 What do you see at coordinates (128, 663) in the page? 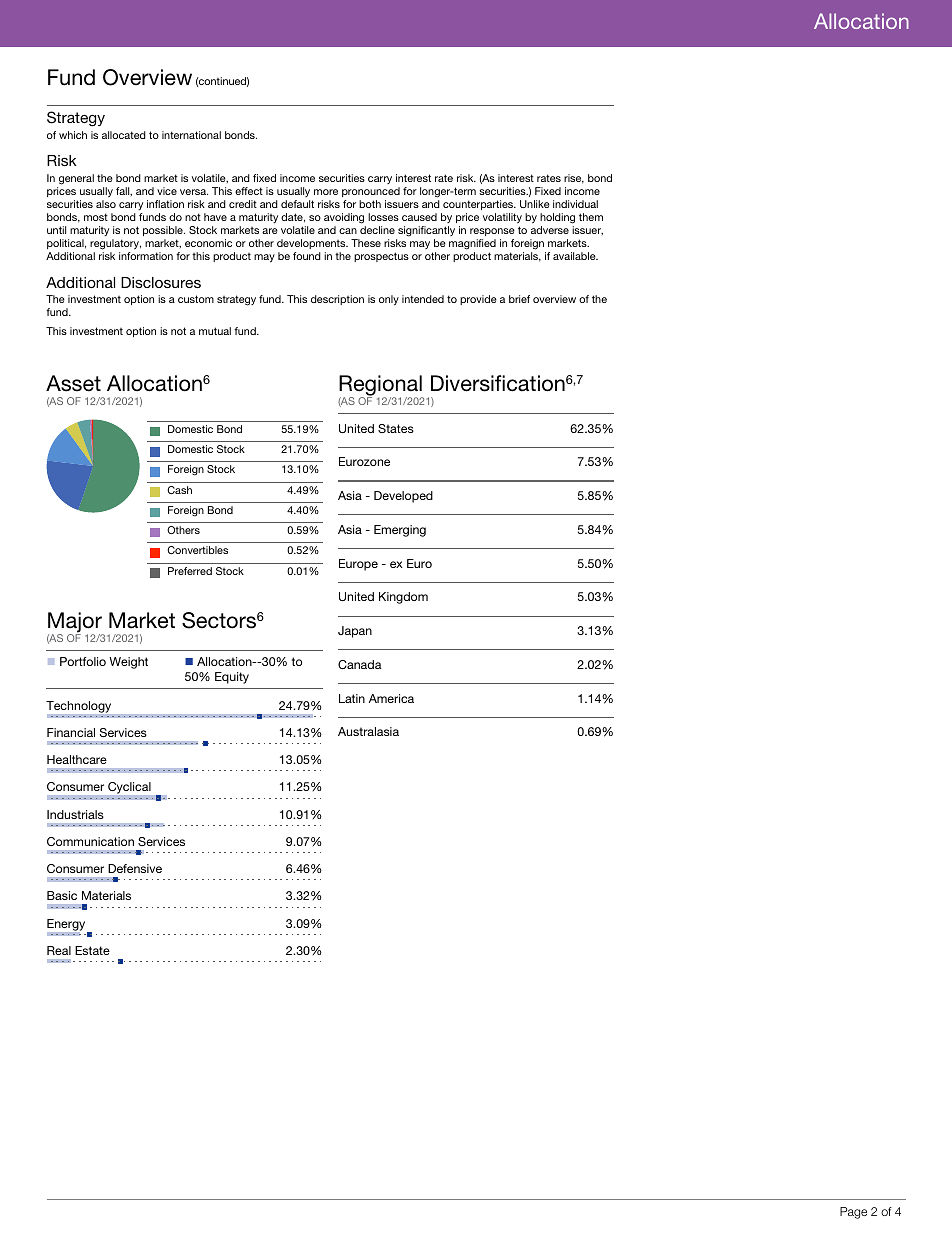
I see `Weight` at bounding box center [128, 663].
